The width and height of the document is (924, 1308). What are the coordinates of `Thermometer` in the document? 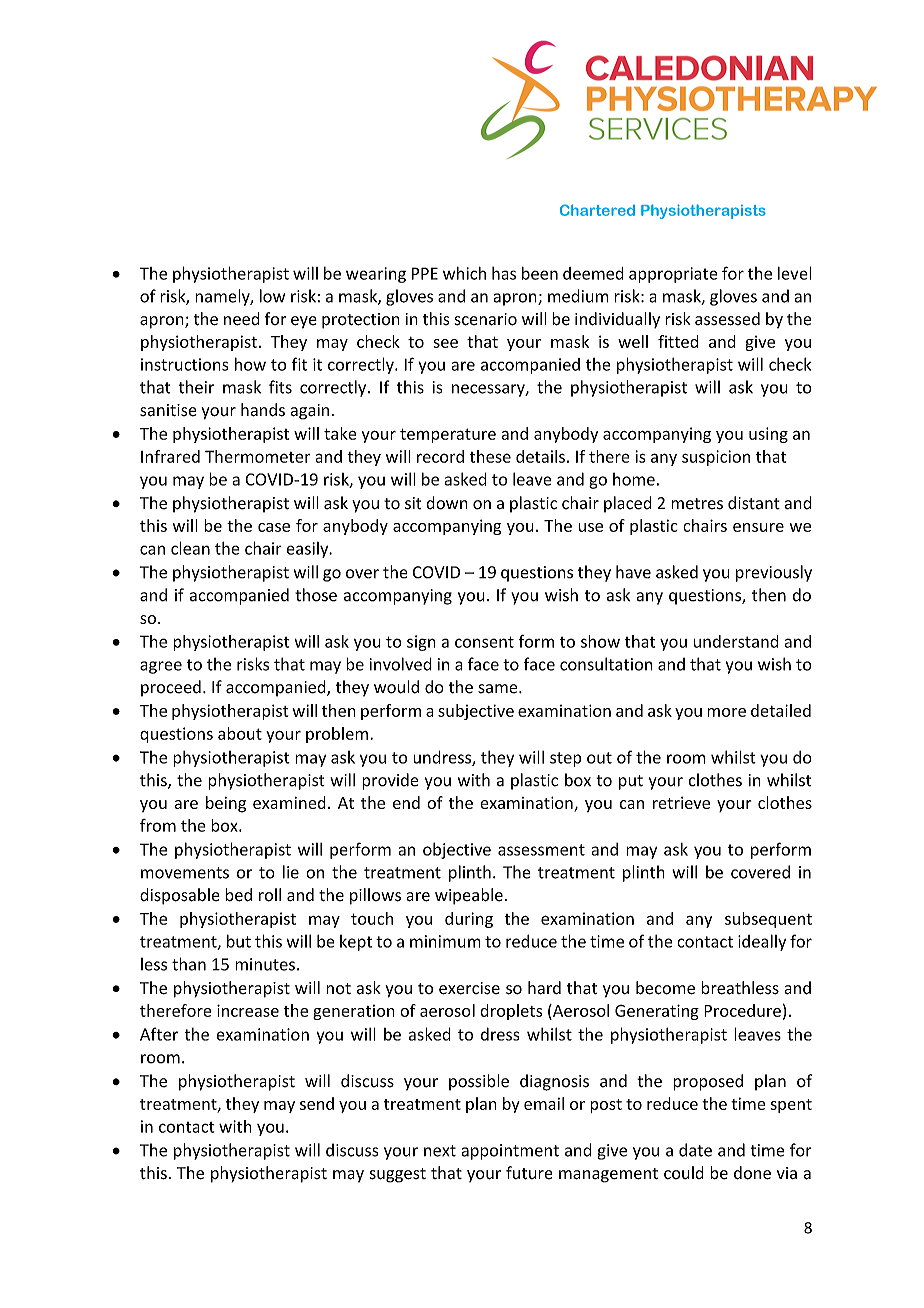 It's located at (257, 456).
